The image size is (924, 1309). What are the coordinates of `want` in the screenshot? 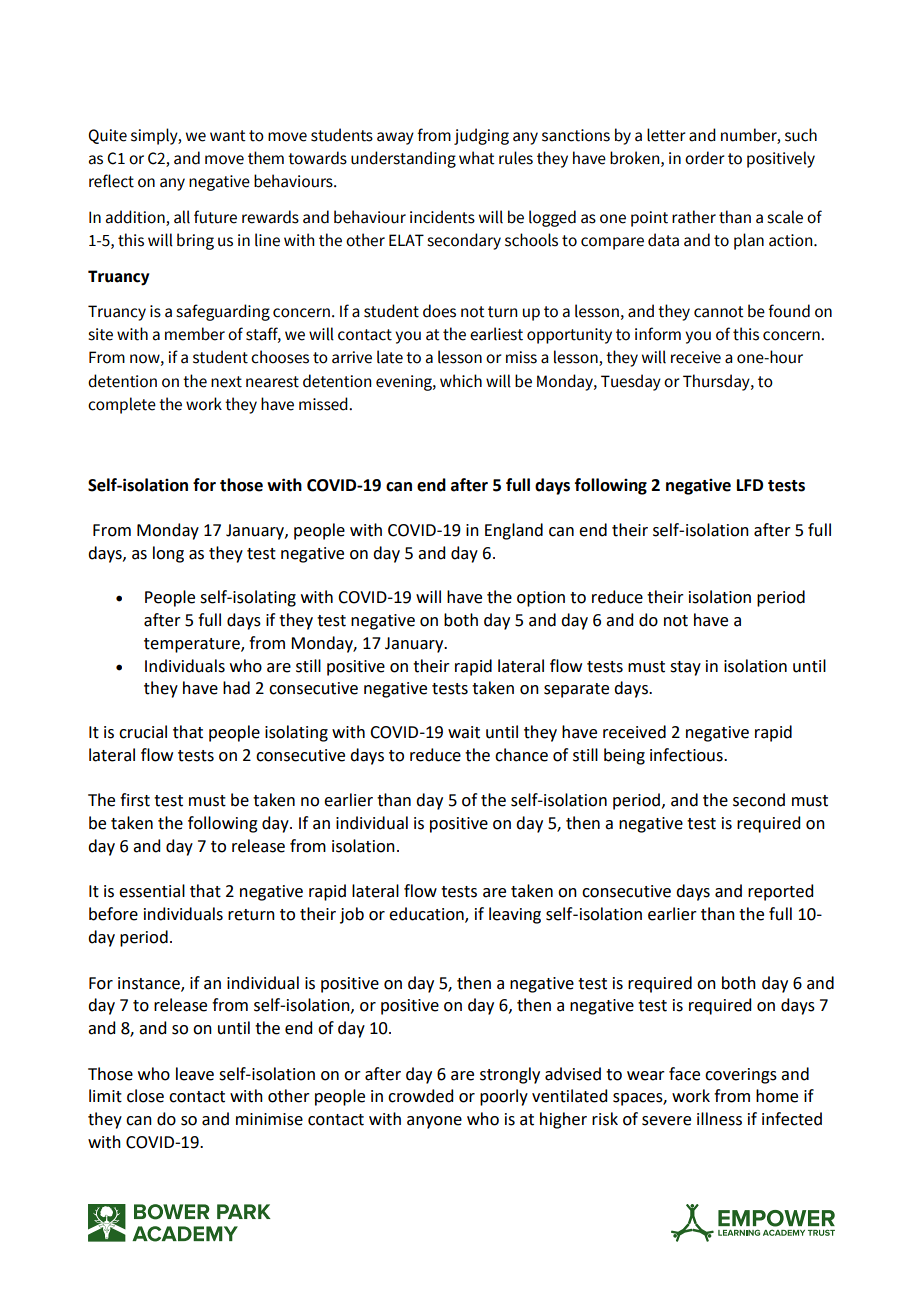 It's located at (228, 136).
